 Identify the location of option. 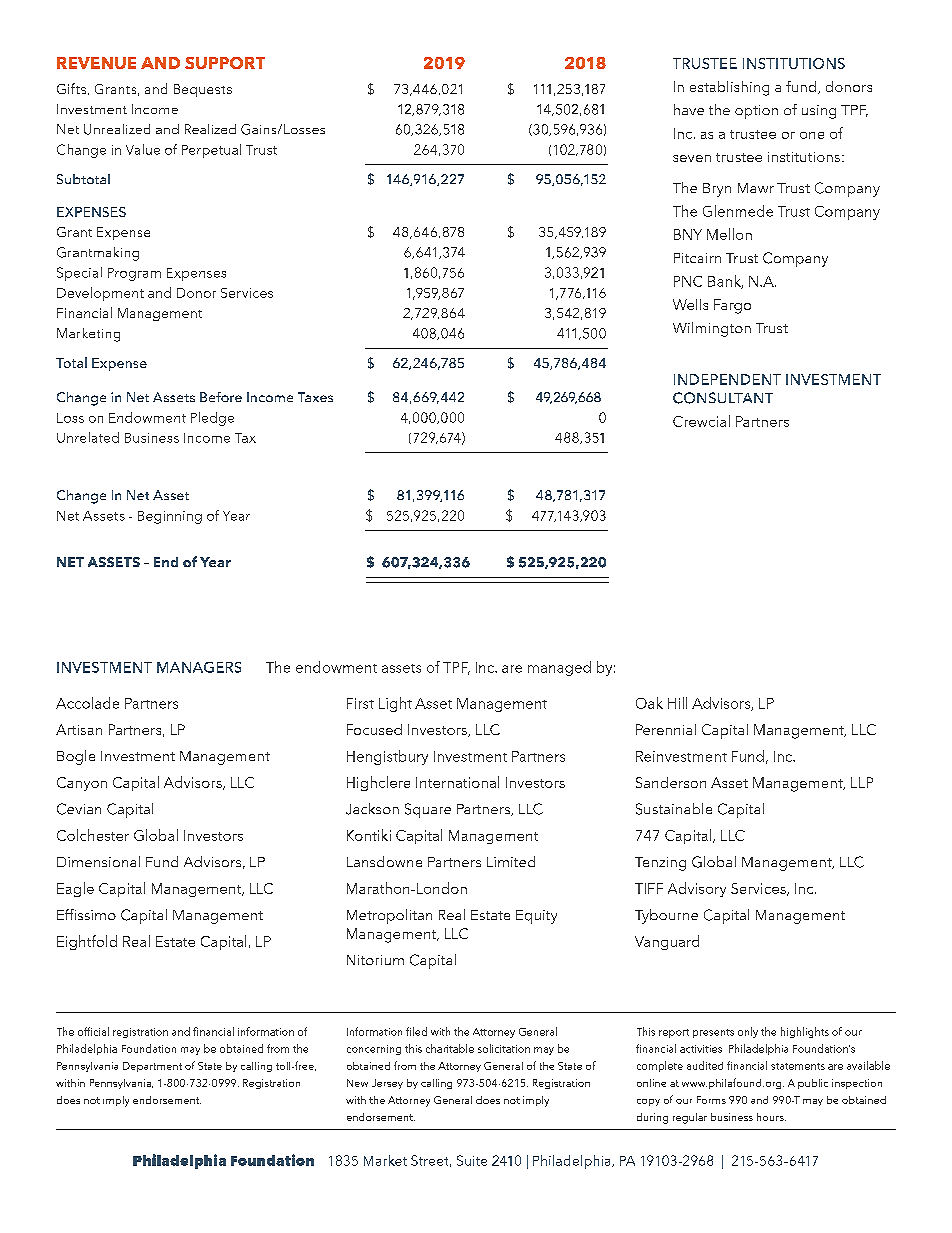
(756, 112).
